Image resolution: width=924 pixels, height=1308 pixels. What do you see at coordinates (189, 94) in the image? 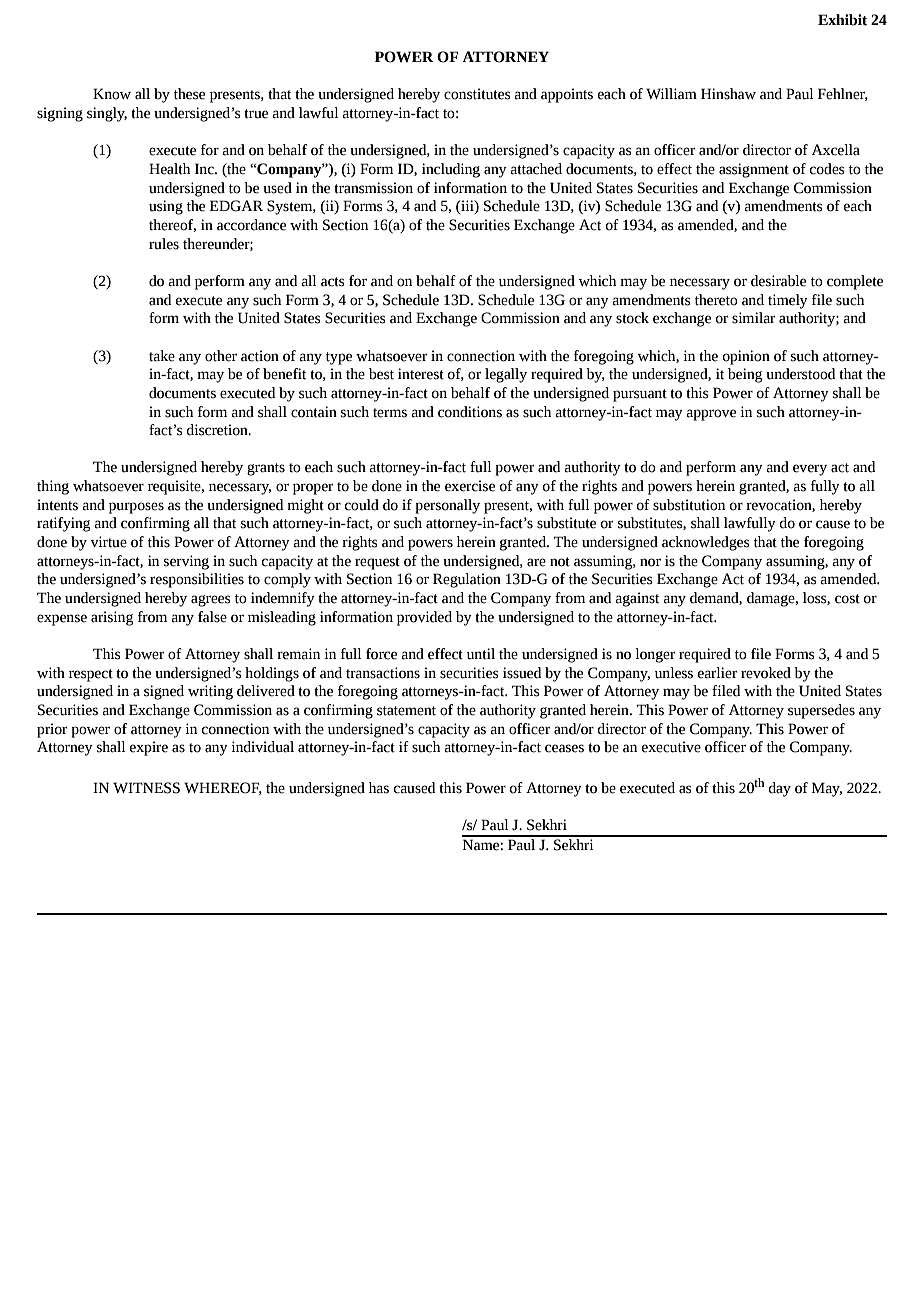
I see `these` at bounding box center [189, 94].
